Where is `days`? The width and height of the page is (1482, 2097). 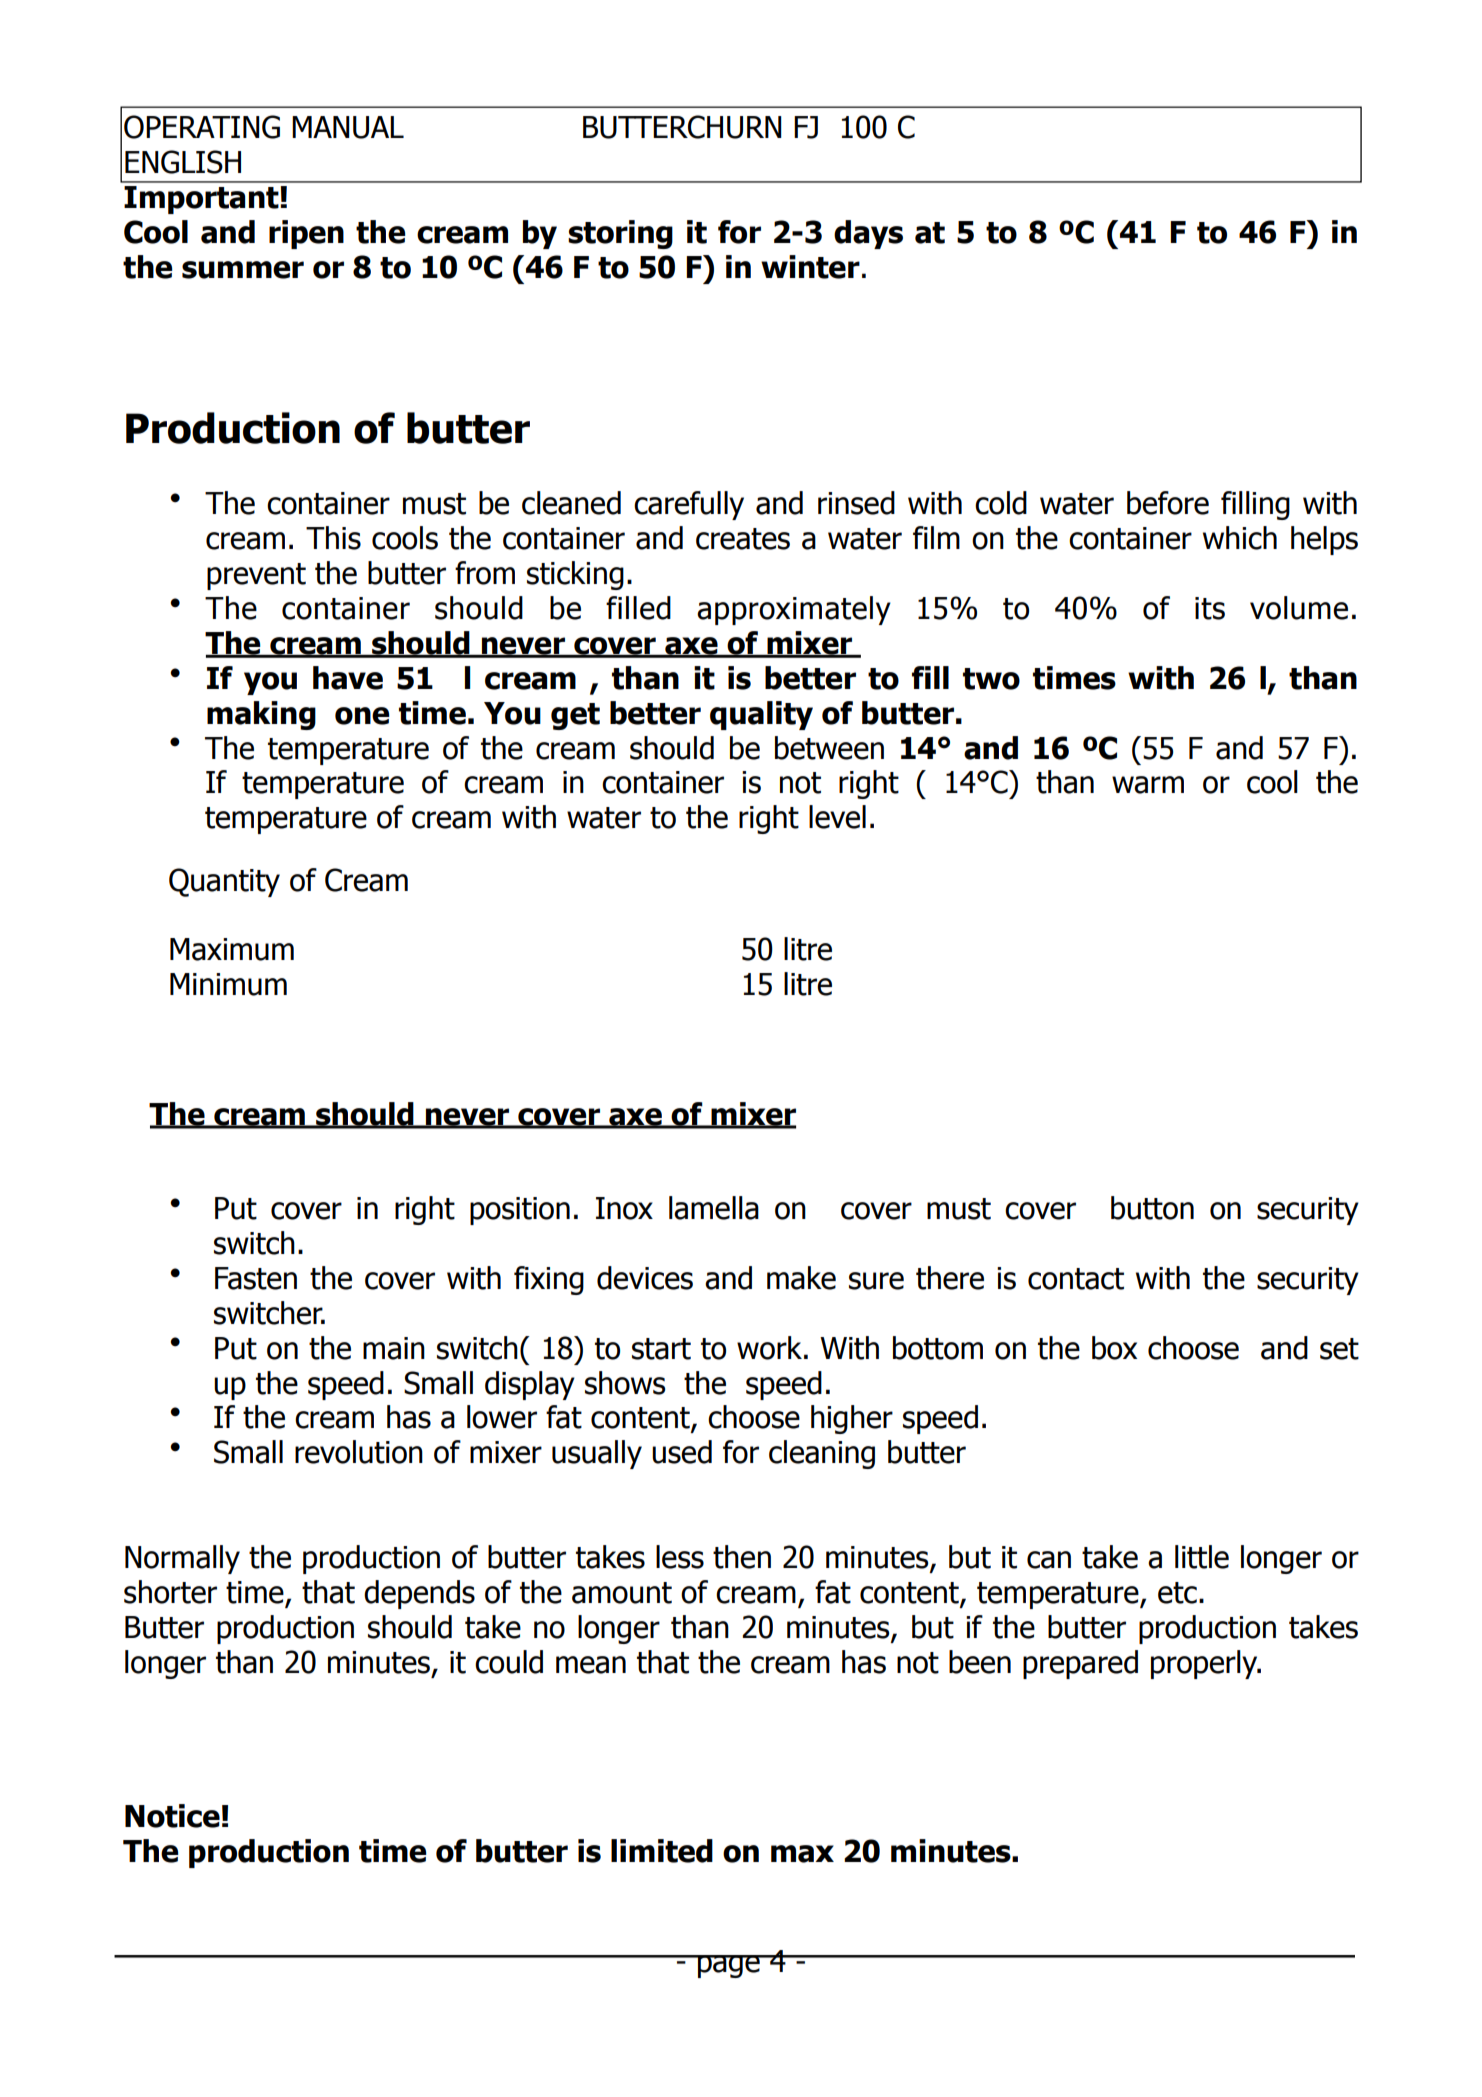 days is located at coordinates (868, 234).
